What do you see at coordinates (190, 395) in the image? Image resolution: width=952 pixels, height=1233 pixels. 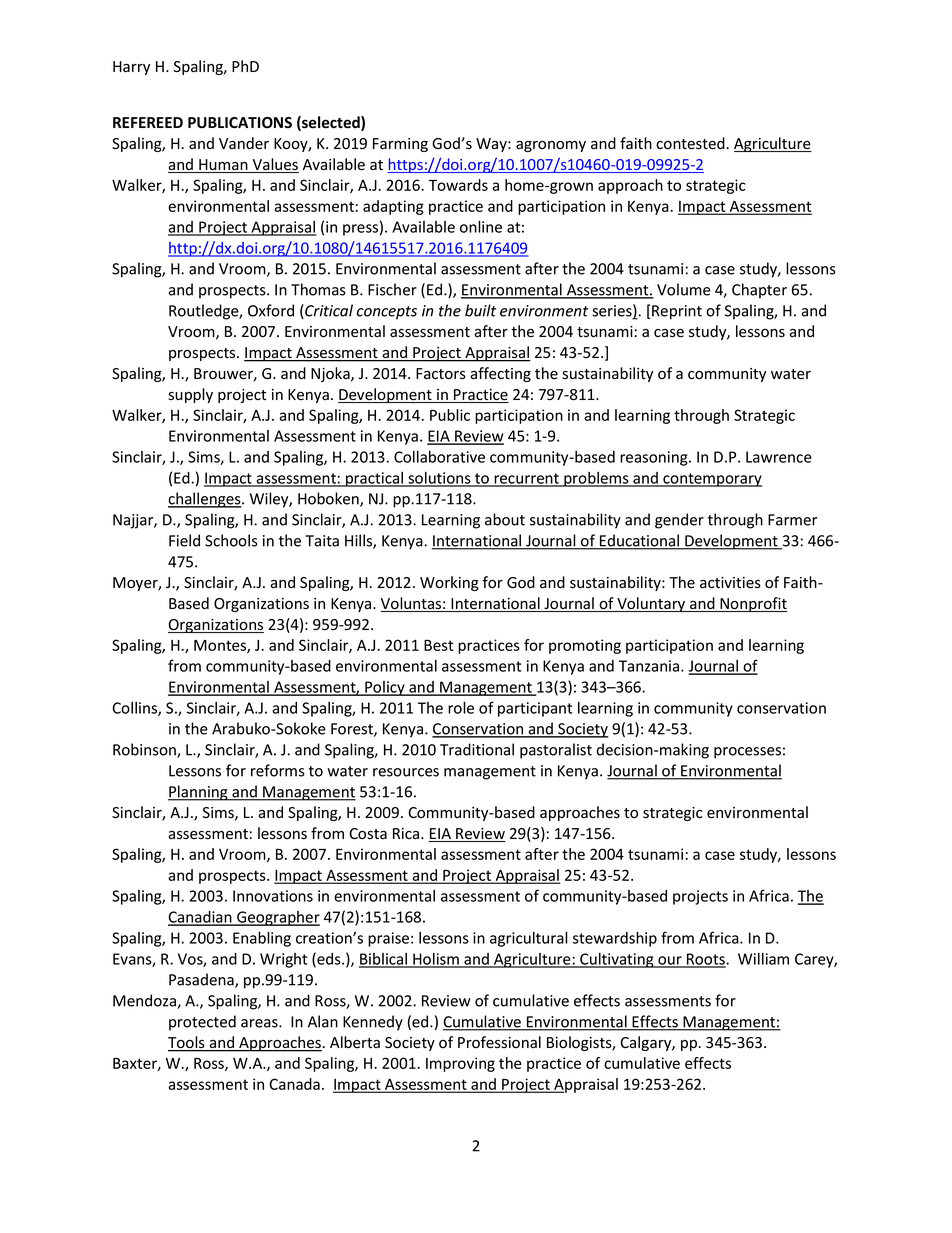 I see `supply` at bounding box center [190, 395].
